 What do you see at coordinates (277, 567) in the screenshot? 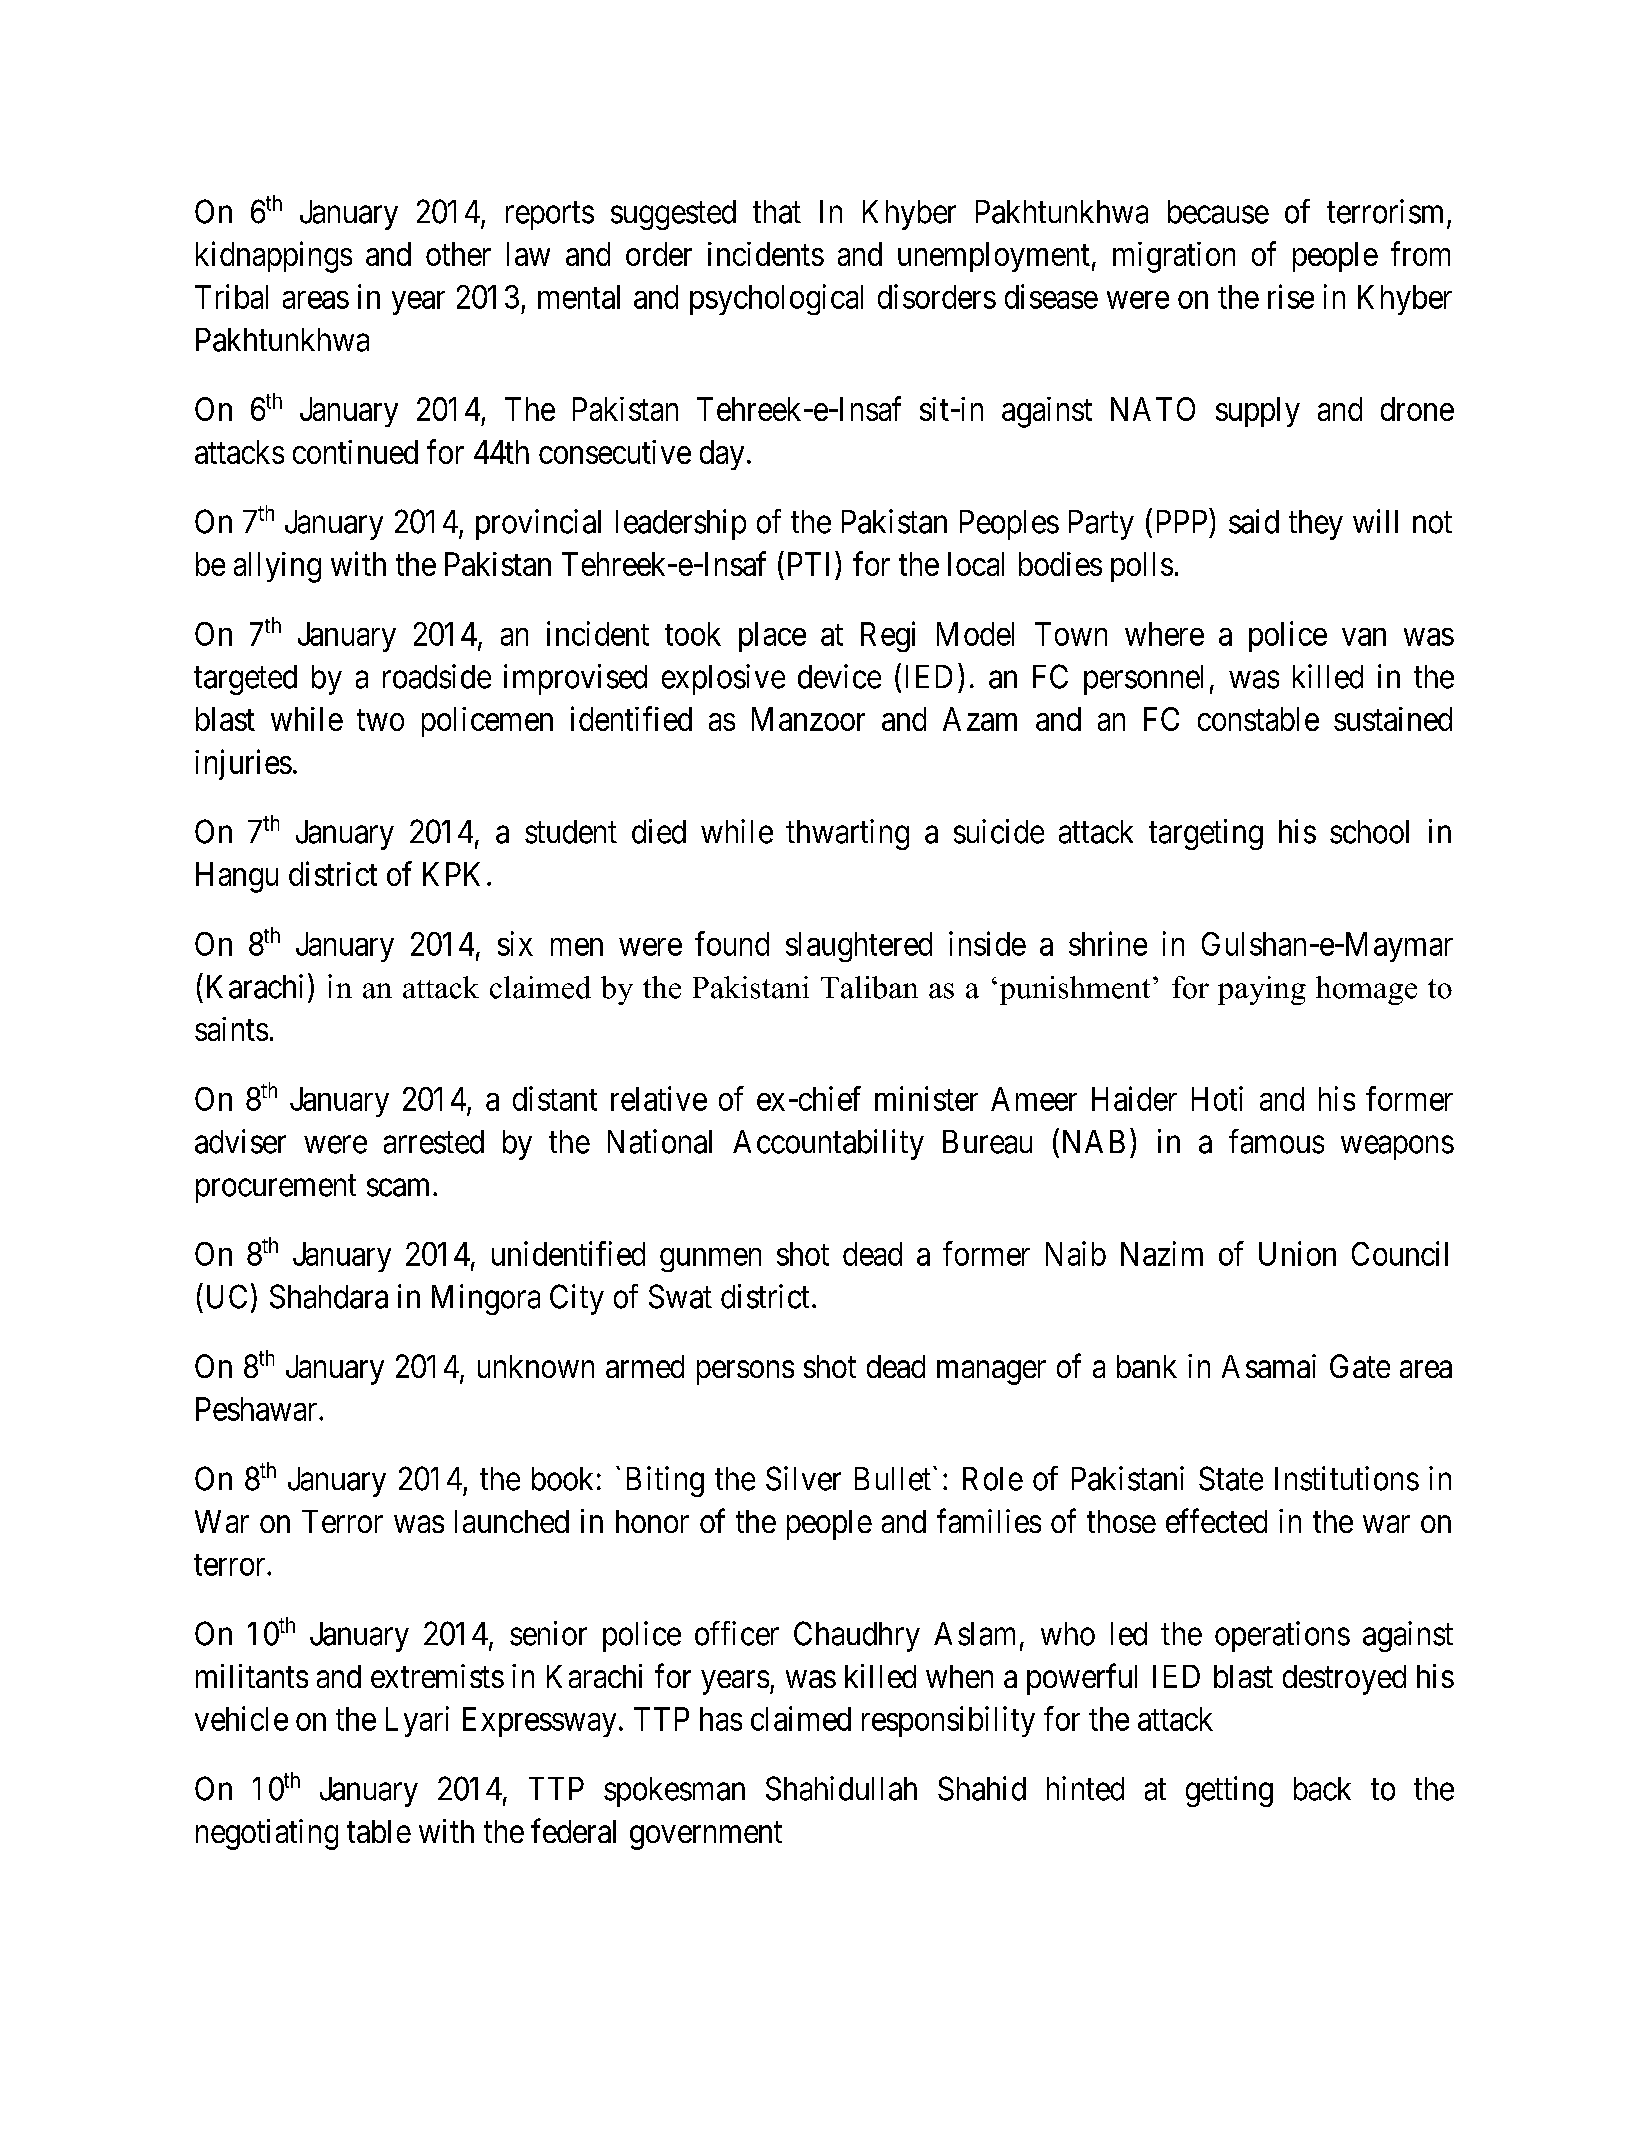
I see `allying` at bounding box center [277, 567].
